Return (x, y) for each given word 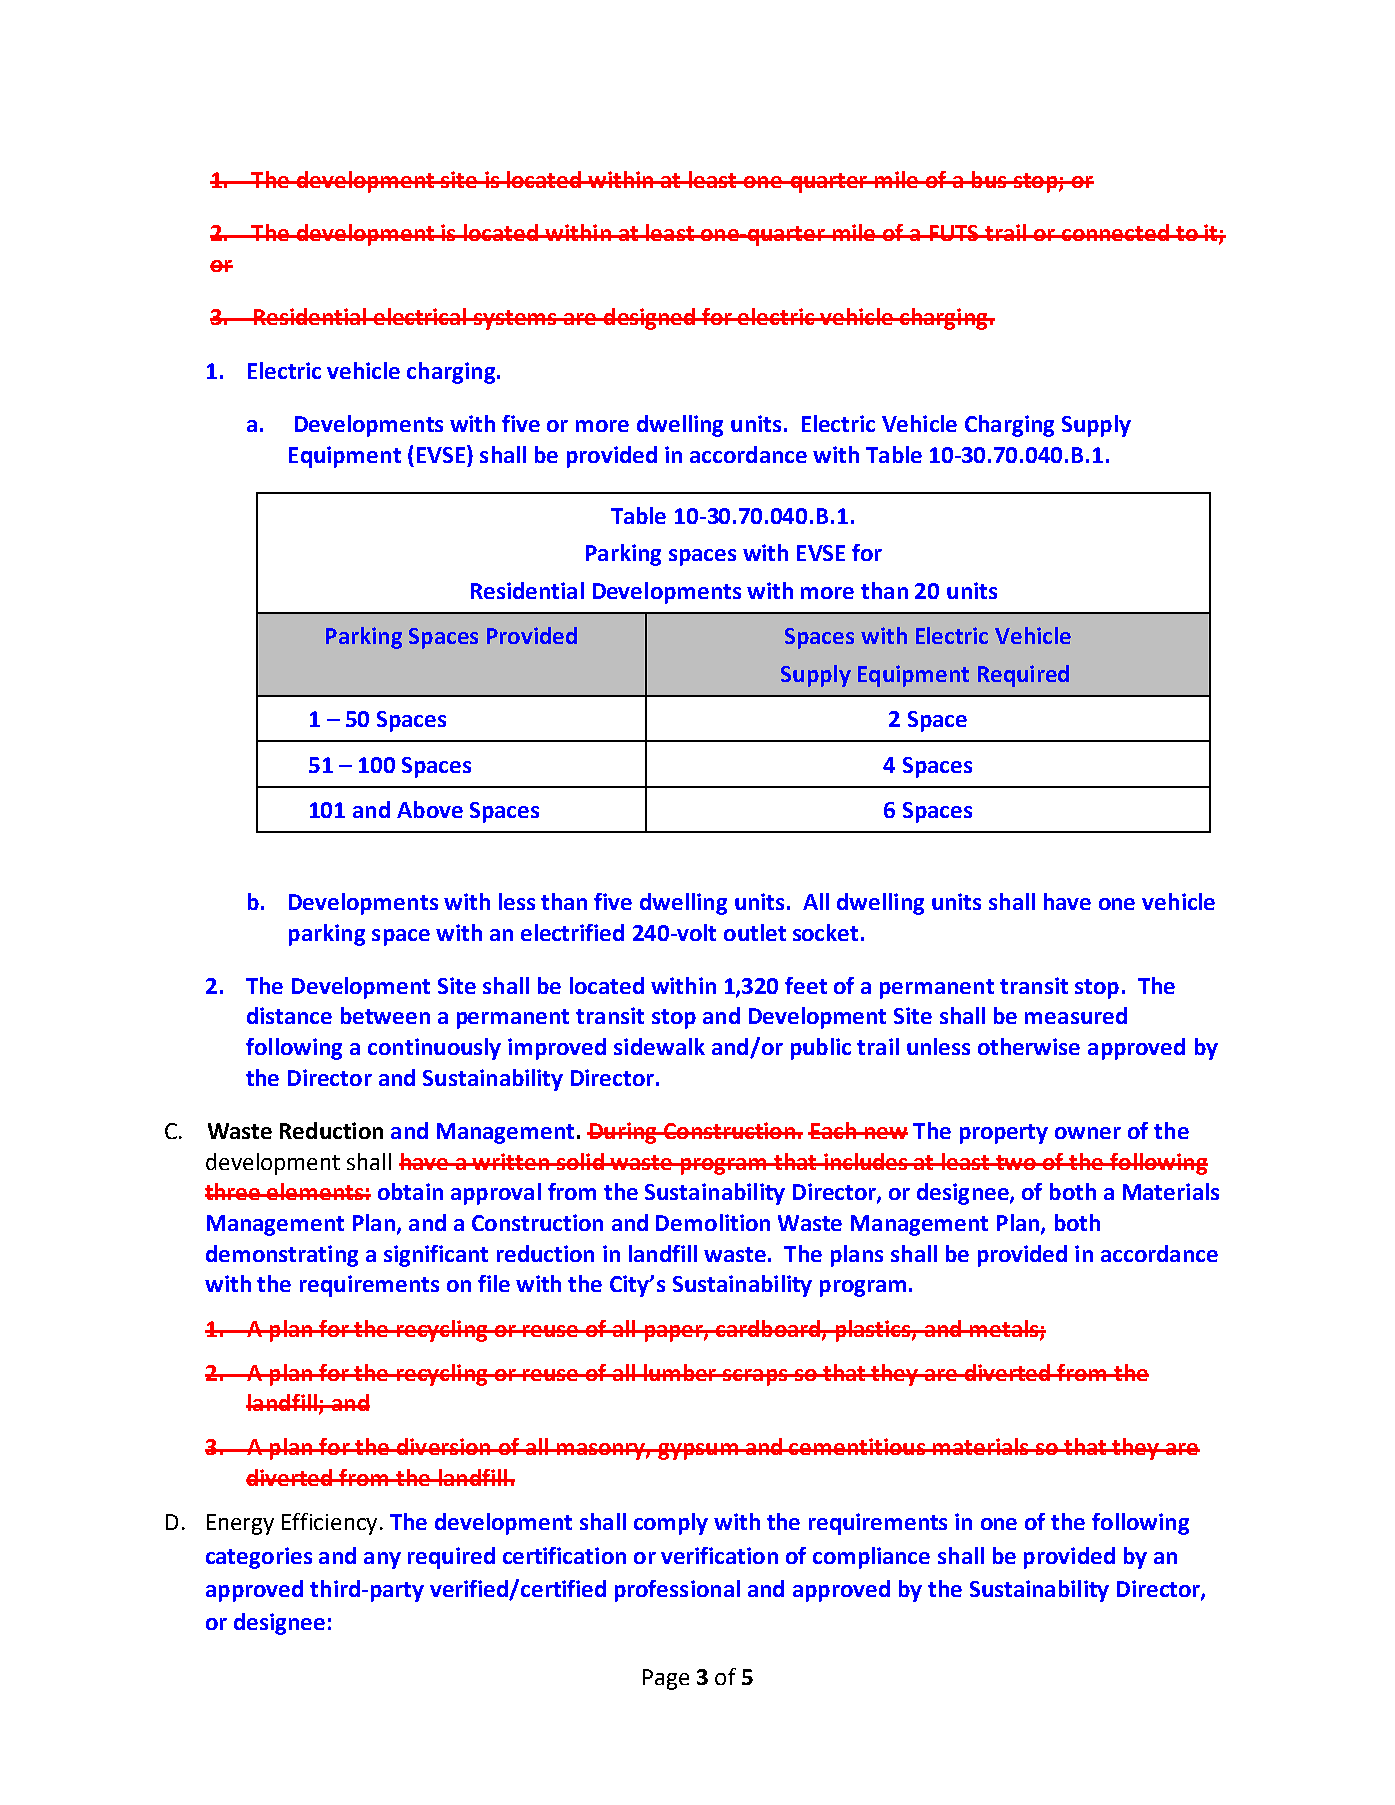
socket (825, 932)
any (382, 1560)
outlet (755, 932)
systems (515, 320)
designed (649, 319)
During (623, 1133)
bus (989, 179)
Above (430, 809)
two (1016, 1162)
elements (316, 1191)
